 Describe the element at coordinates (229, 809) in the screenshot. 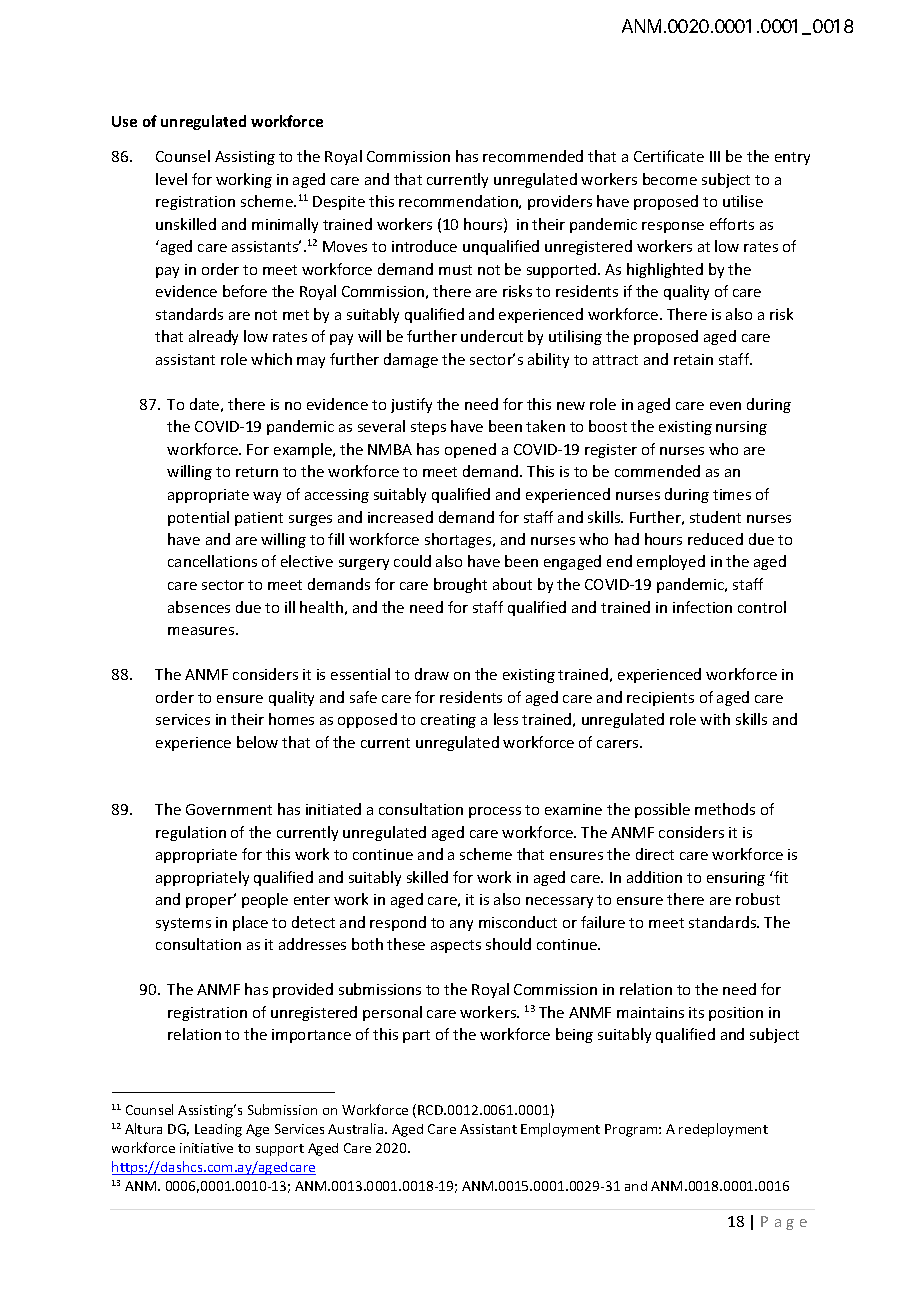

I see `Government` at that location.
